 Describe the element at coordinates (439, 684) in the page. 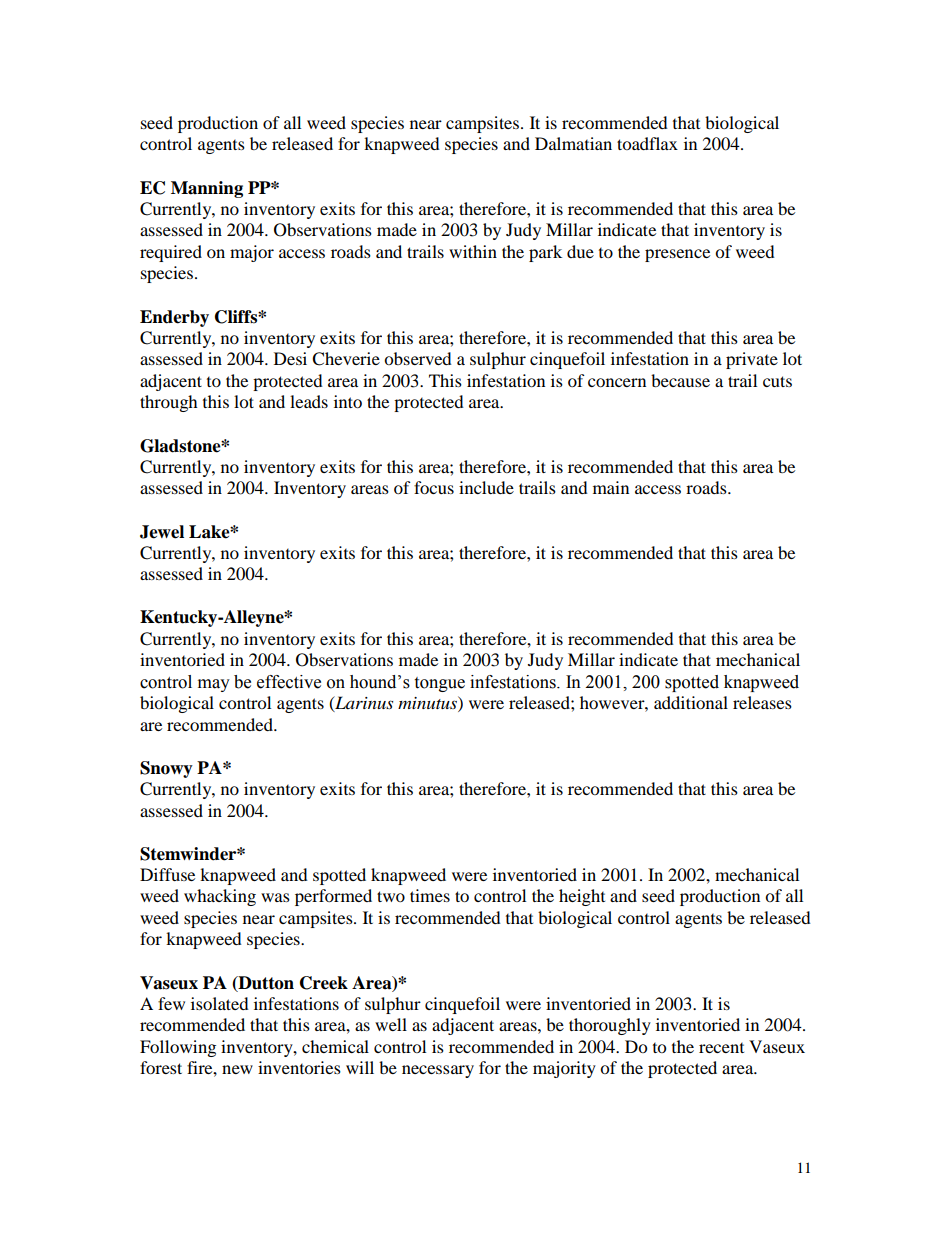

I see `tongue` at that location.
